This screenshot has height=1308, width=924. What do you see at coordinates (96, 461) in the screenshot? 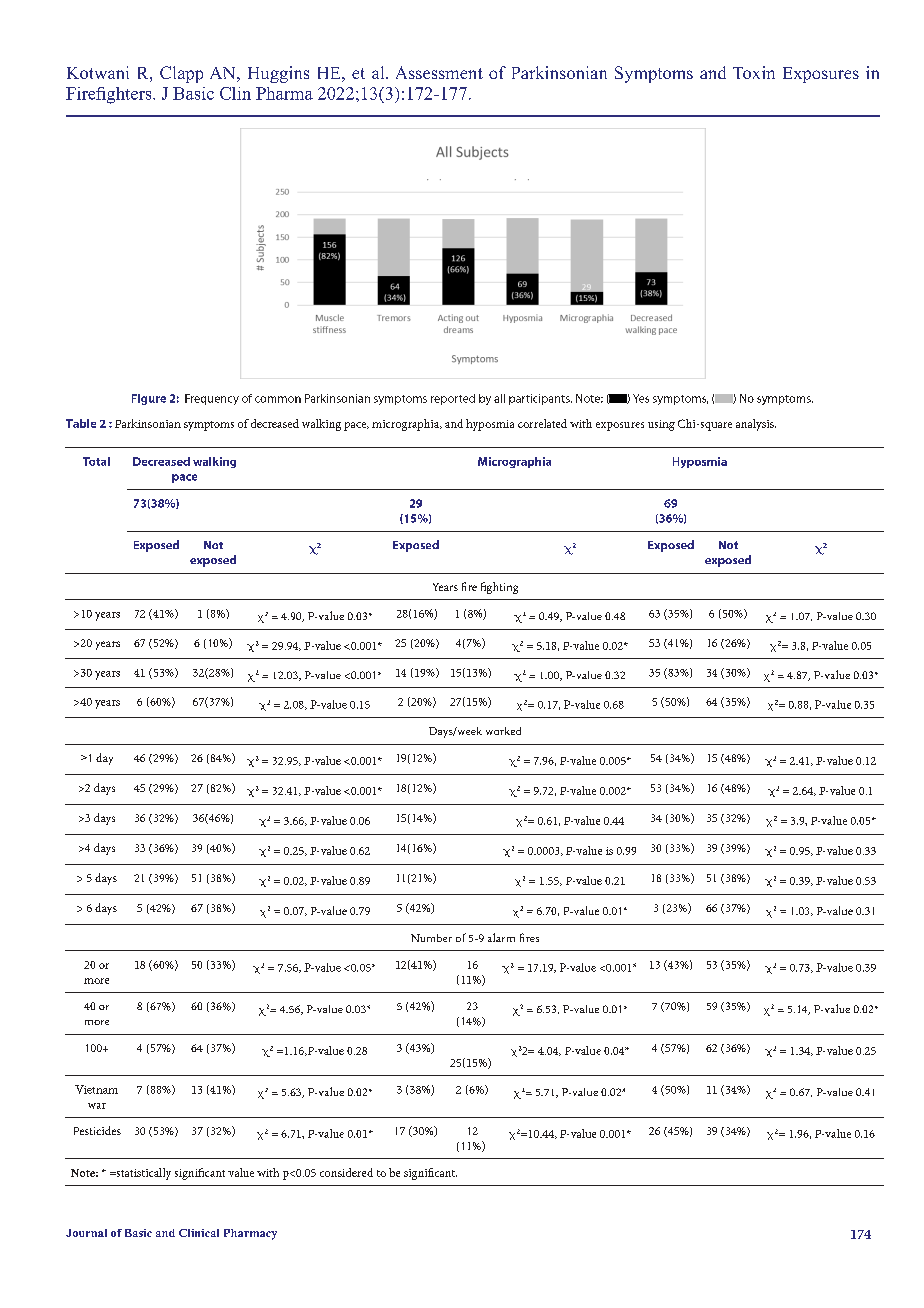
I see `Total` at bounding box center [96, 461].
